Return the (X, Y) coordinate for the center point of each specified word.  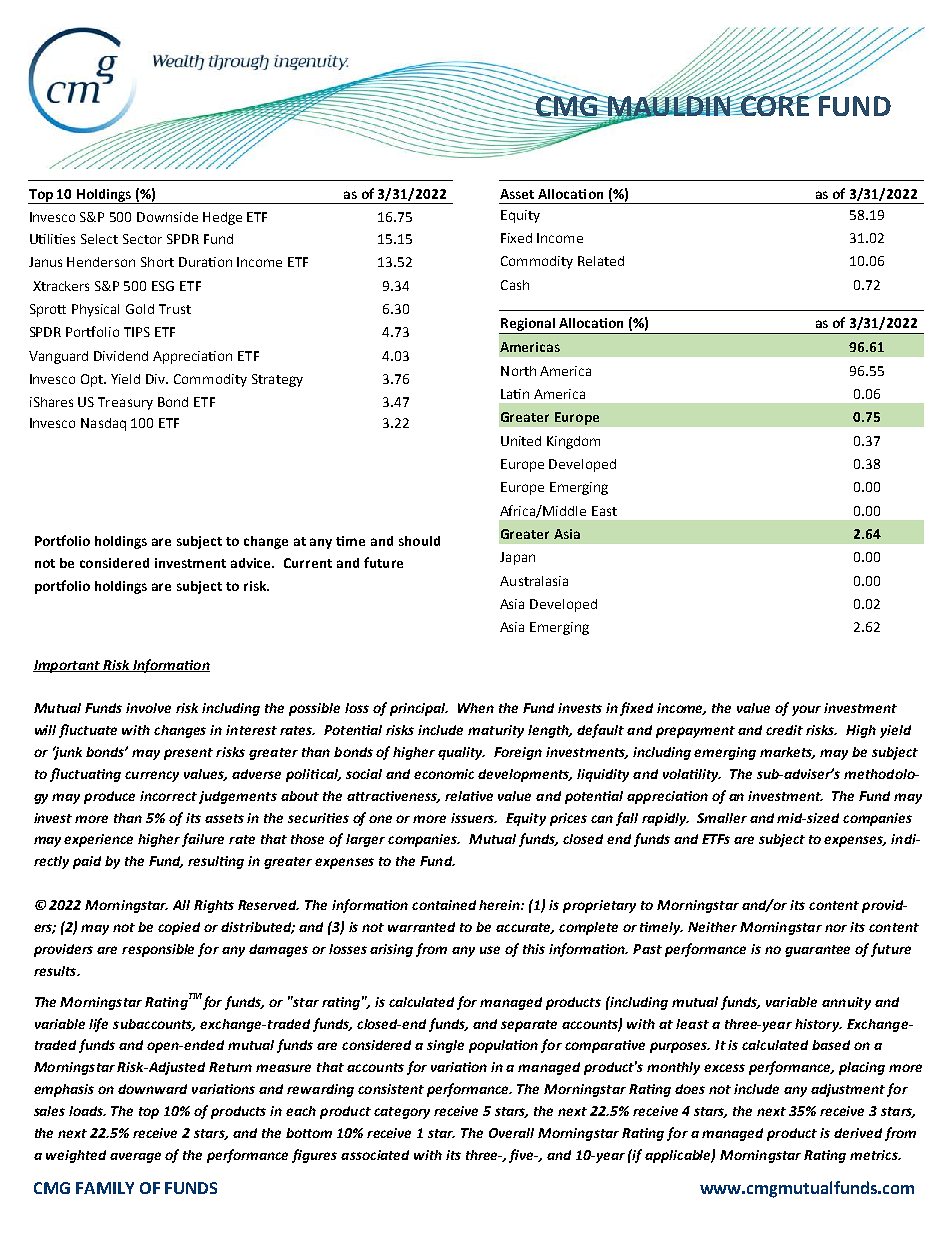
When (476, 708)
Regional (528, 326)
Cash (515, 285)
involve (148, 708)
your (806, 710)
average (135, 1157)
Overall (511, 1133)
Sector (142, 239)
